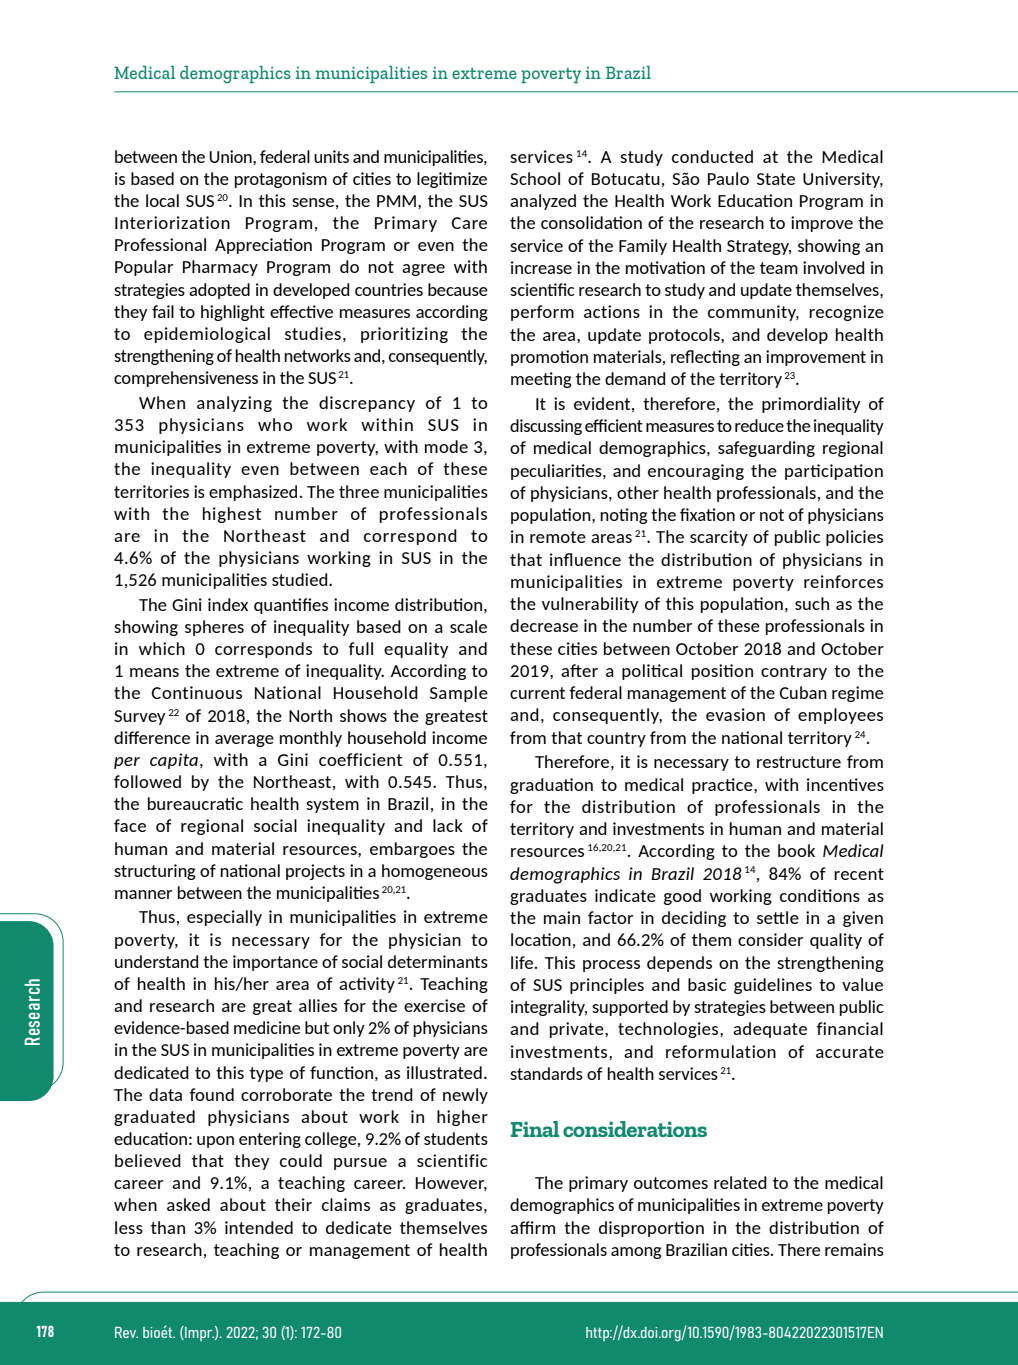 The width and height of the screenshot is (1018, 1365). I want to click on Sample, so click(459, 694).
